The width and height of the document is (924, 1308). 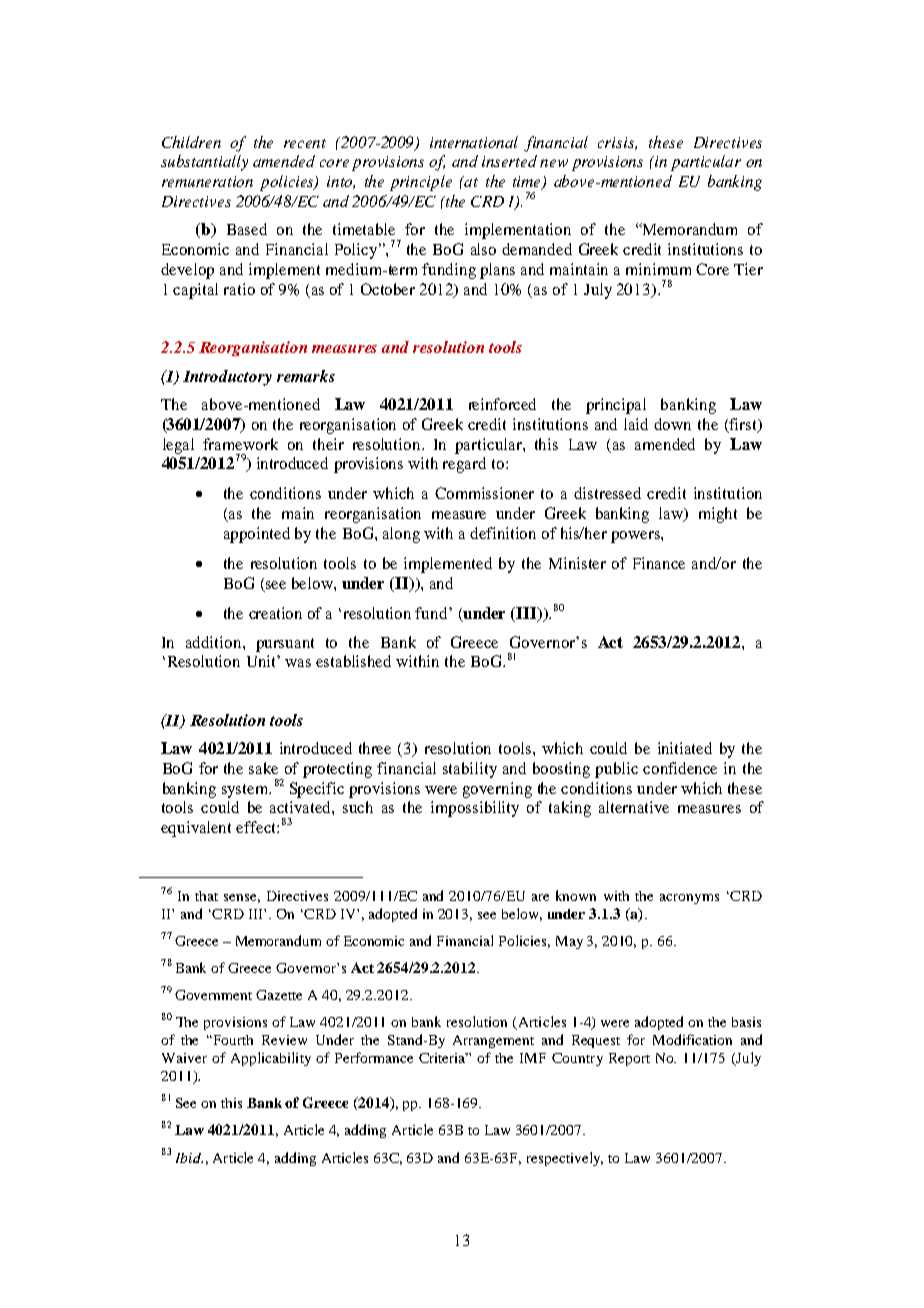 What do you see at coordinates (658, 269) in the document?
I see `minimum` at bounding box center [658, 269].
